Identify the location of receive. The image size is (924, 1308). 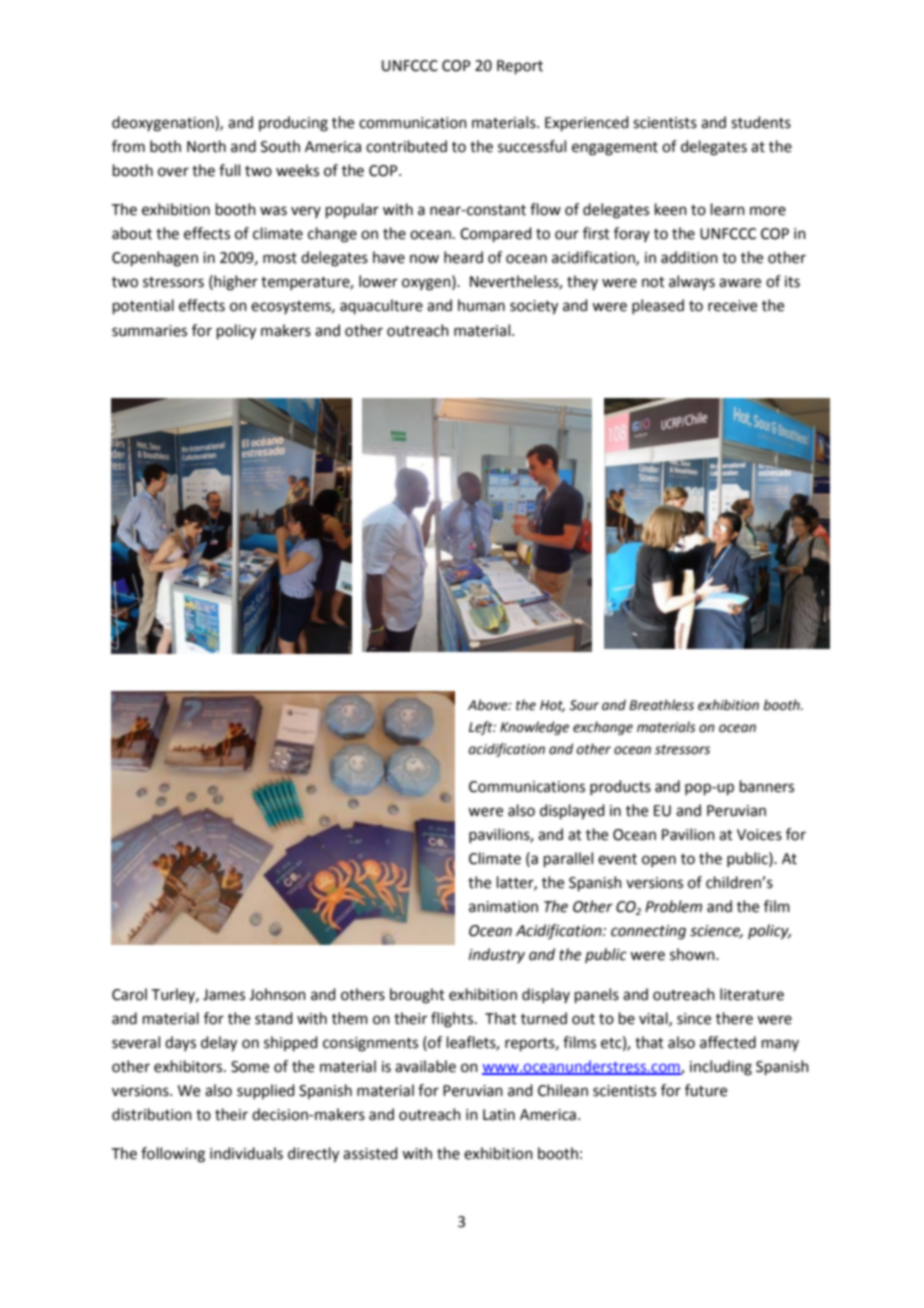
(732, 306).
